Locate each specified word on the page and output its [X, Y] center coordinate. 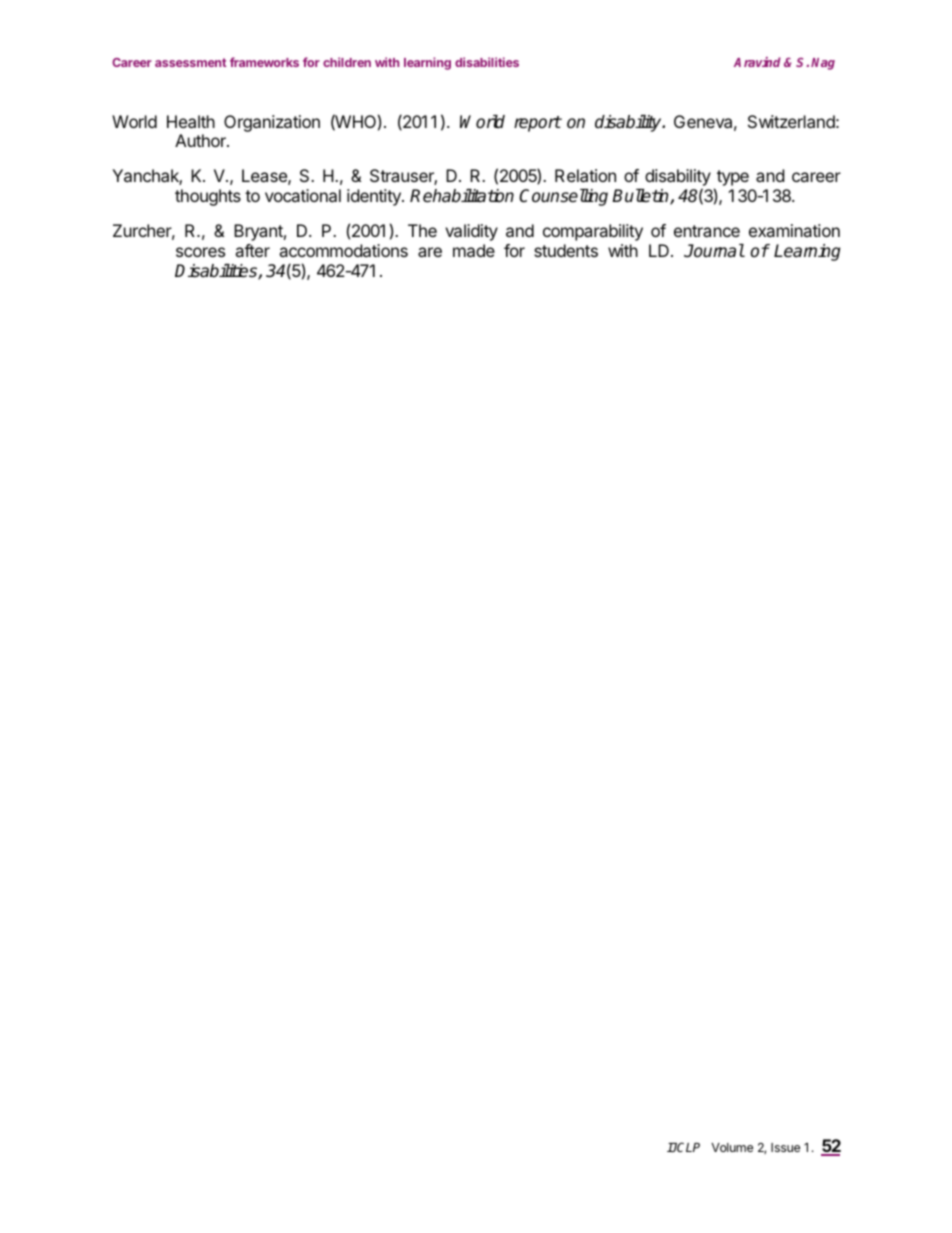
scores [200, 252]
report [538, 124]
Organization [272, 123]
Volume [732, 1147]
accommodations [343, 250]
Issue [785, 1147]
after [252, 250]
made [474, 250]
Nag [823, 64]
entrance [707, 231]
